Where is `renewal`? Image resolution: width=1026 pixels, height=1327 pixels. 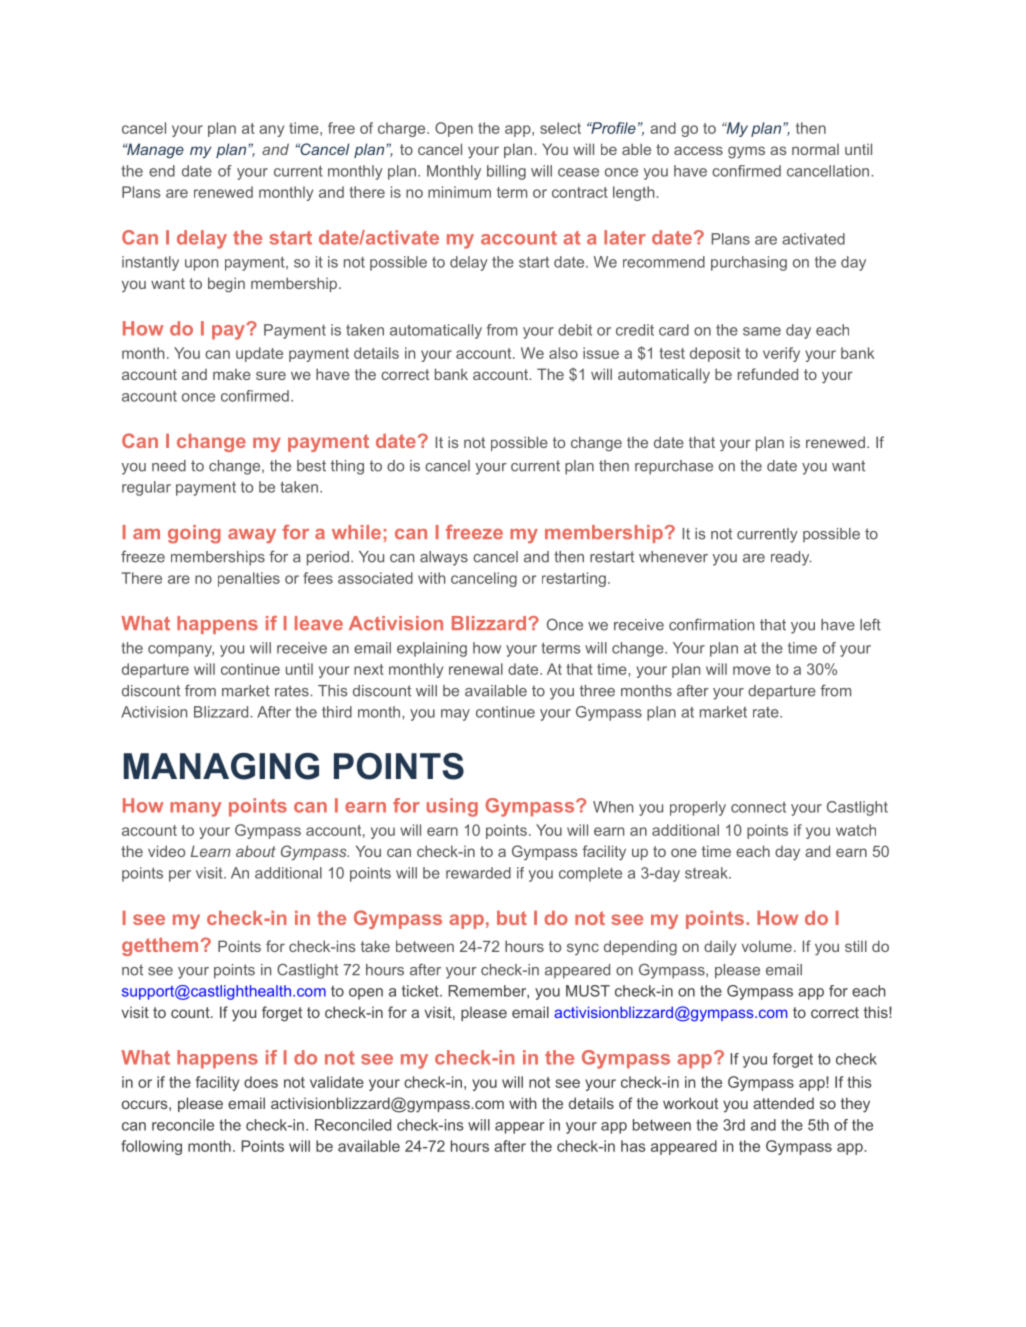
renewal is located at coordinates (476, 669).
